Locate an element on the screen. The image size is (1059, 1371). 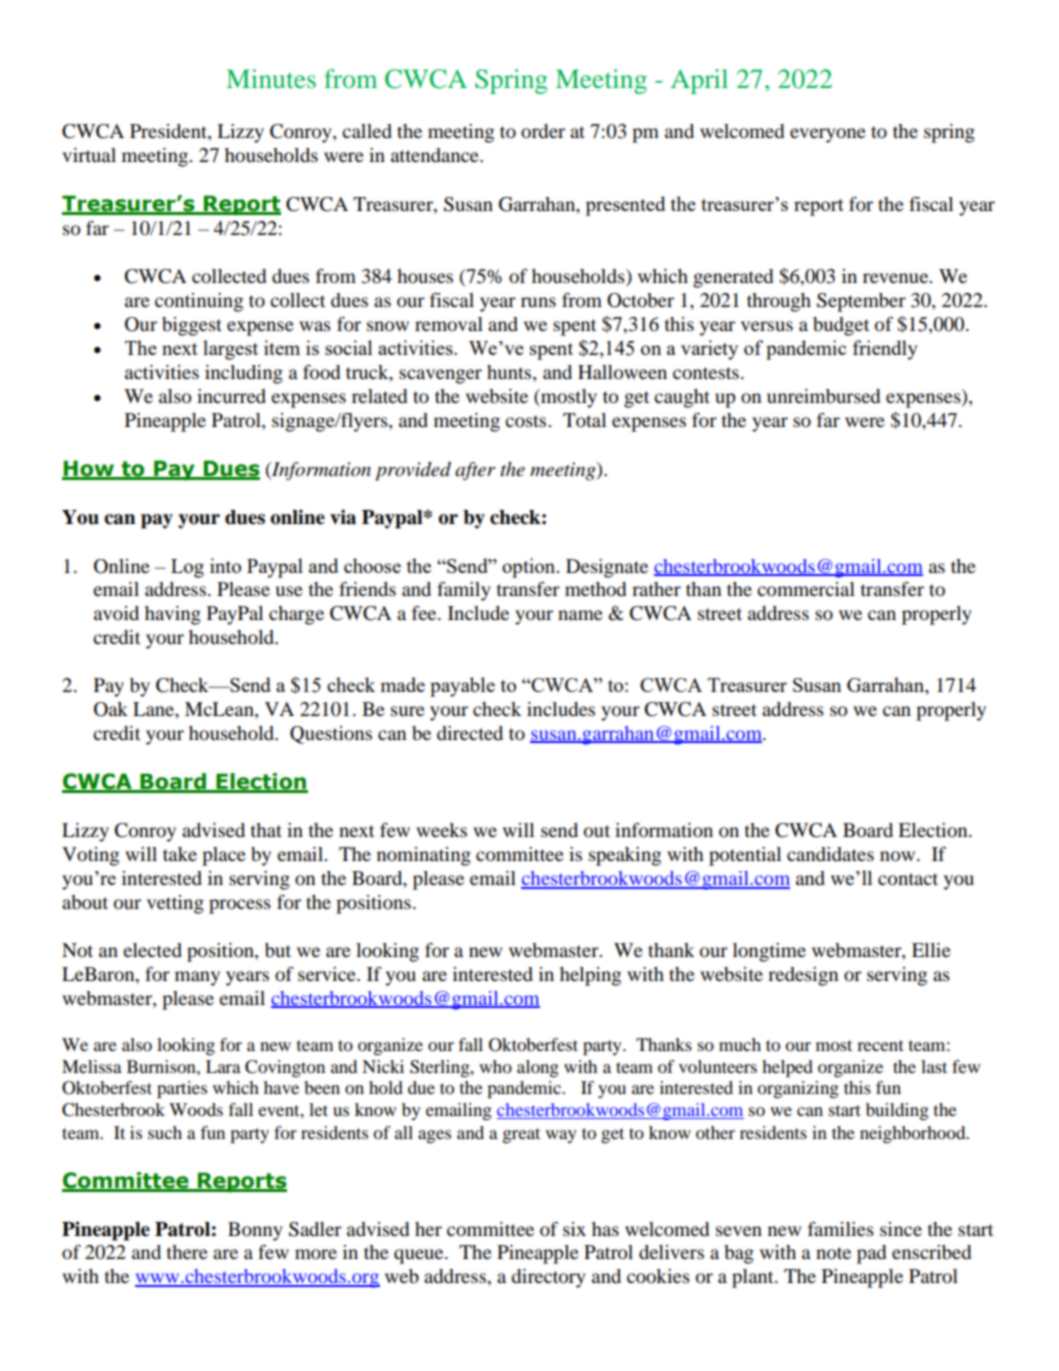
commercial is located at coordinates (806, 589).
